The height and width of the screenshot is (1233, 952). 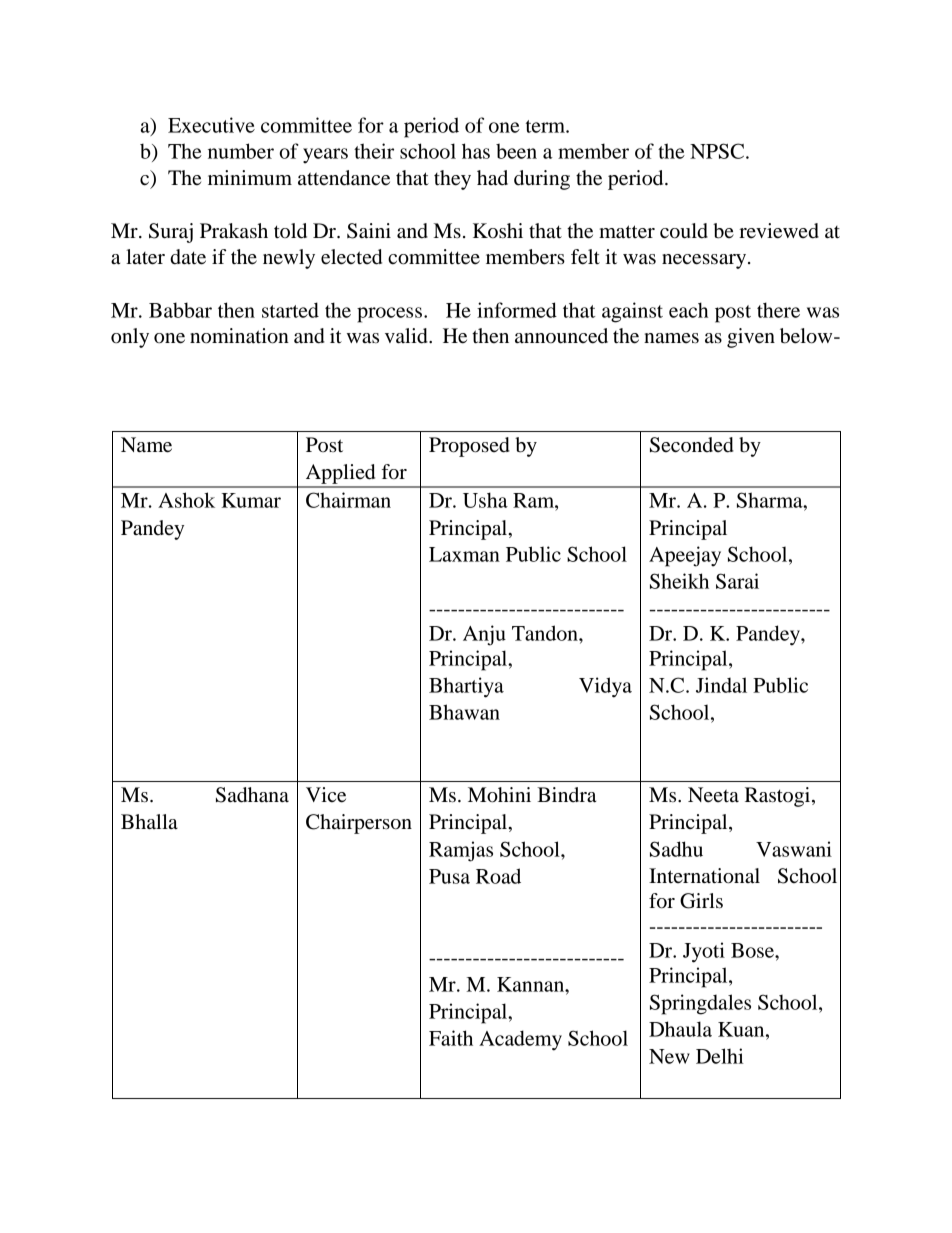 What do you see at coordinates (451, 1038) in the screenshot?
I see `Faith` at bounding box center [451, 1038].
